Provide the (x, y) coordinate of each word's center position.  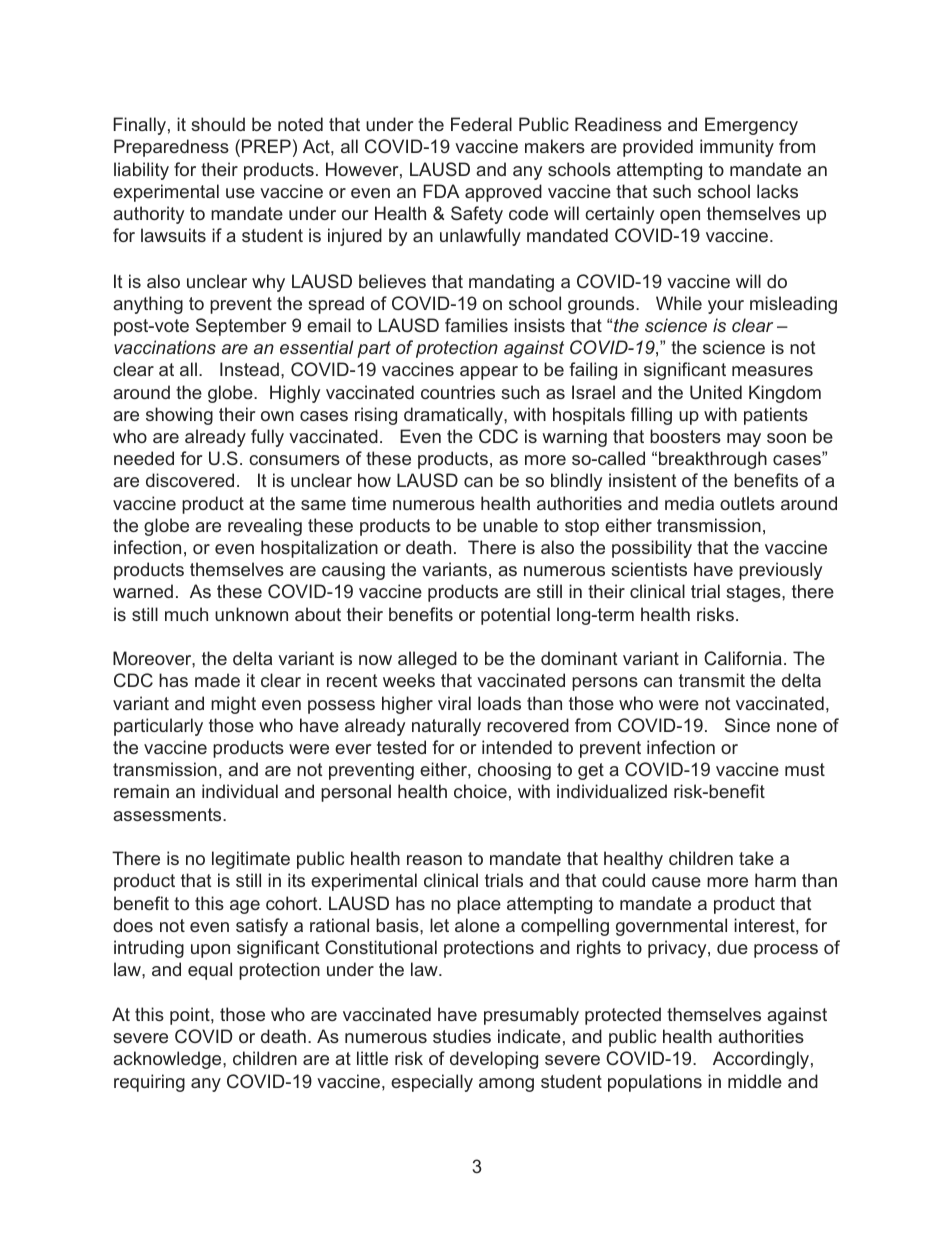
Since (747, 725)
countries (458, 392)
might (233, 705)
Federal (481, 124)
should (218, 124)
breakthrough (713, 460)
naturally (446, 727)
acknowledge (168, 1060)
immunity (737, 148)
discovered (190, 480)
